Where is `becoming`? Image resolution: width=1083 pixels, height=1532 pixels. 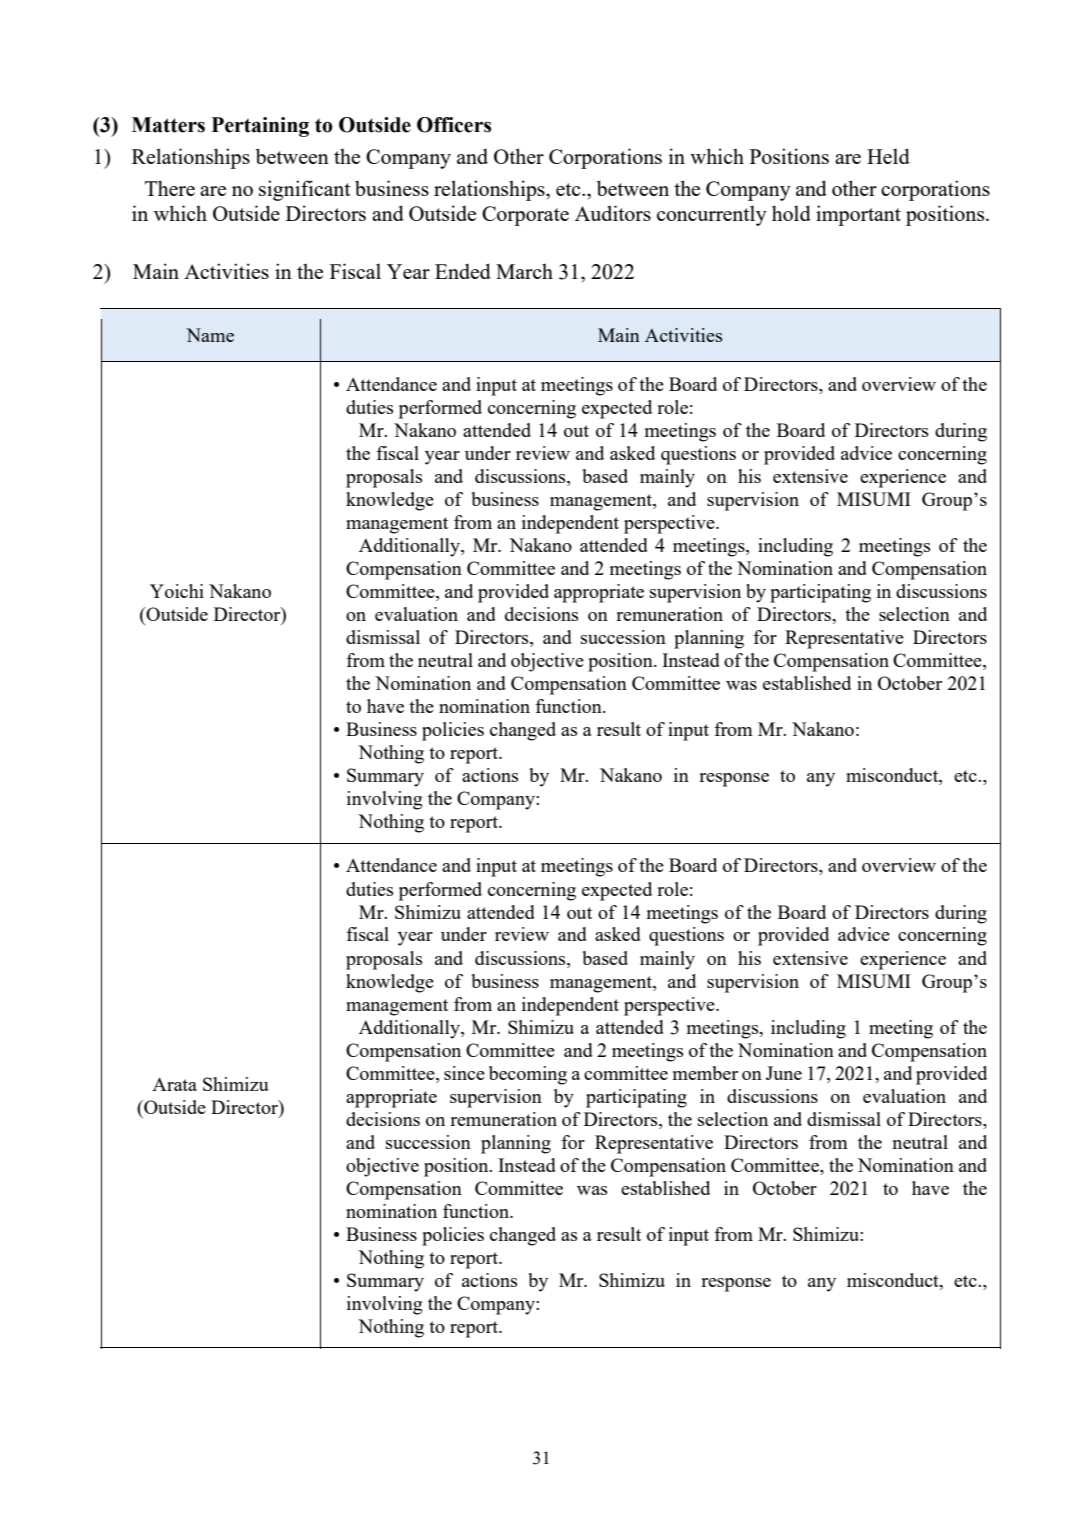
becoming is located at coordinates (528, 1075).
